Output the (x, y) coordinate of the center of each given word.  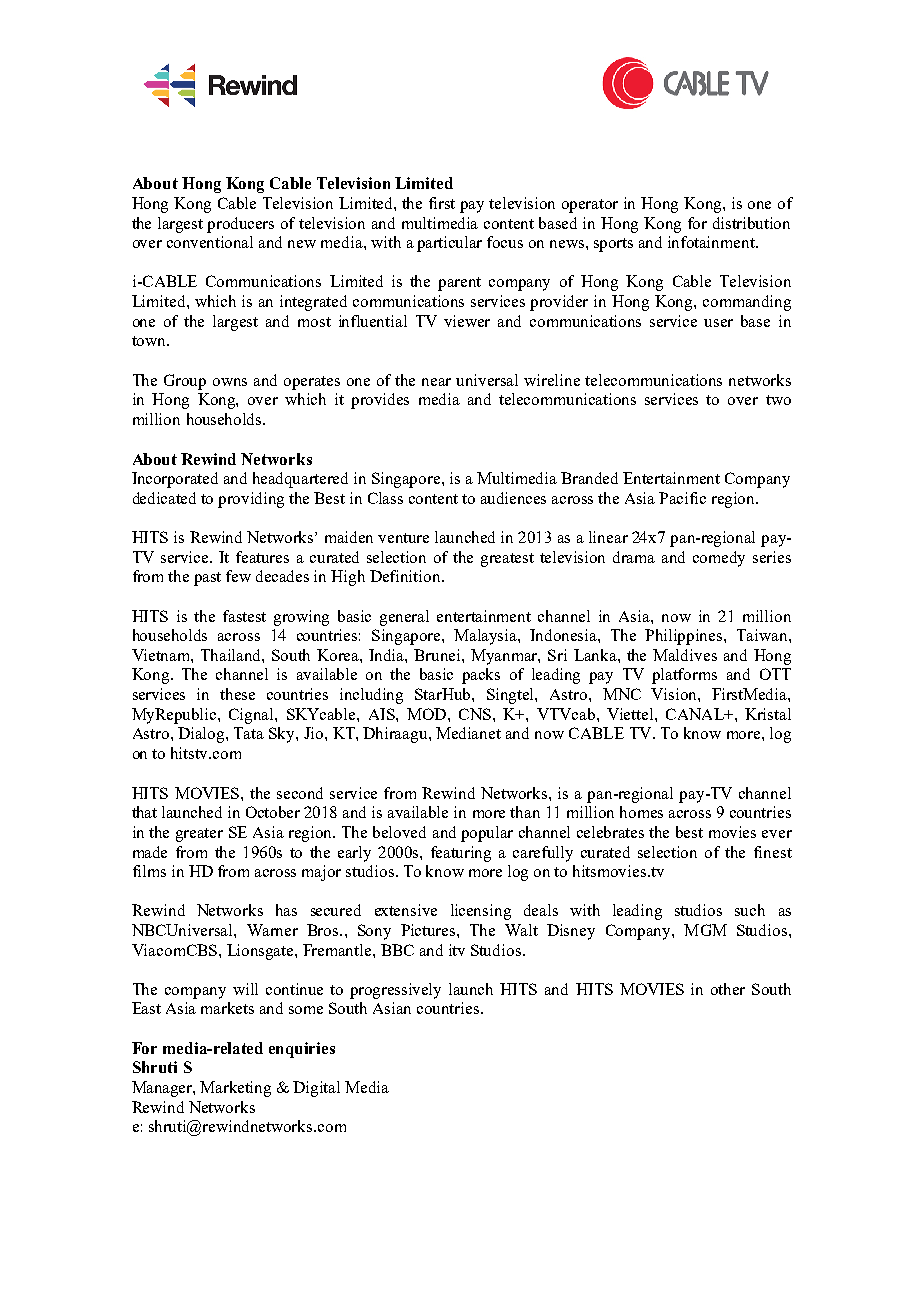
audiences (513, 498)
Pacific (682, 498)
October (273, 812)
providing (251, 500)
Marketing (235, 1089)
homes (641, 812)
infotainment (712, 242)
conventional (210, 242)
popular (487, 834)
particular (449, 244)
